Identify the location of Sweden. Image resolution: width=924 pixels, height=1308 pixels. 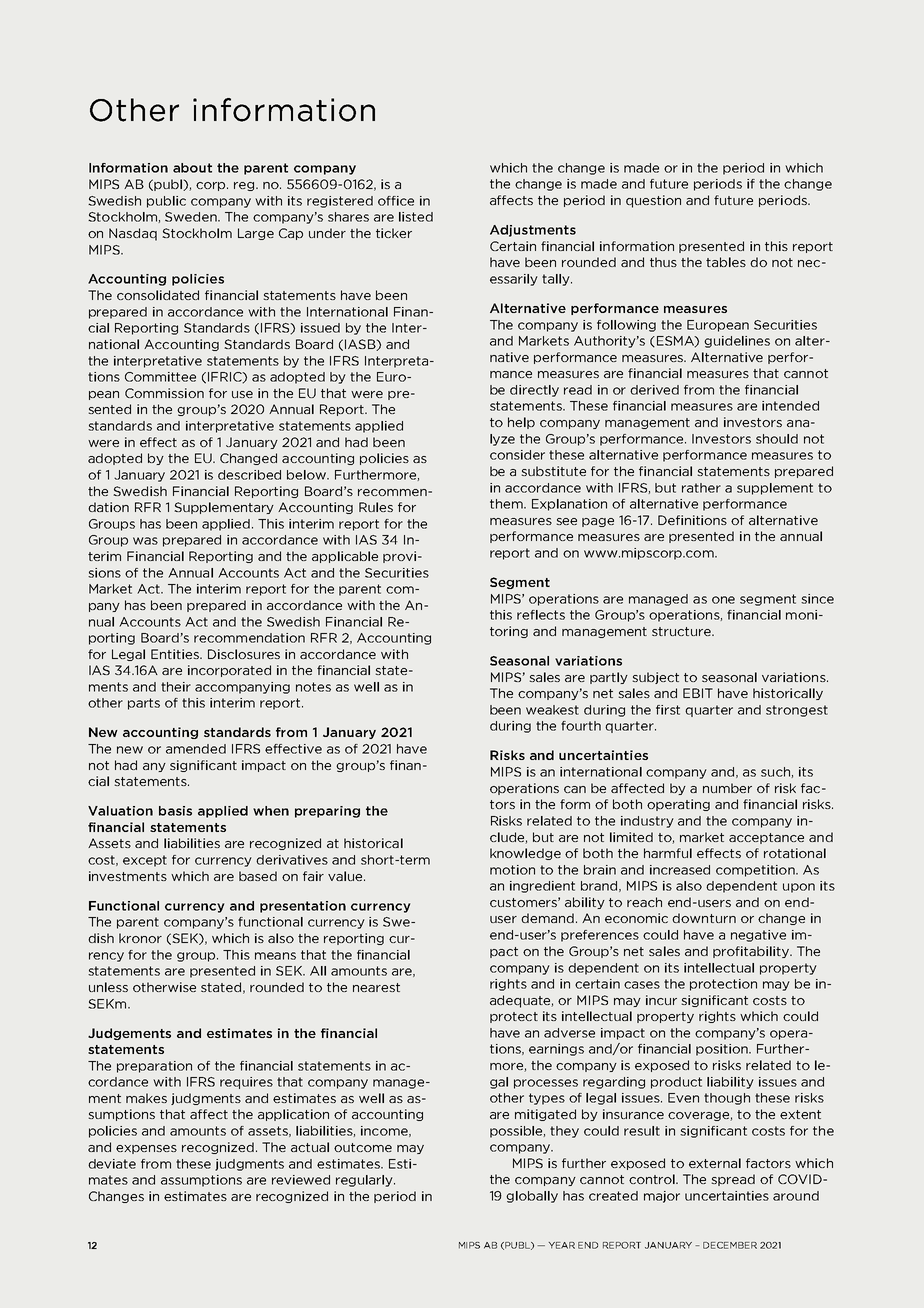
(192, 217).
